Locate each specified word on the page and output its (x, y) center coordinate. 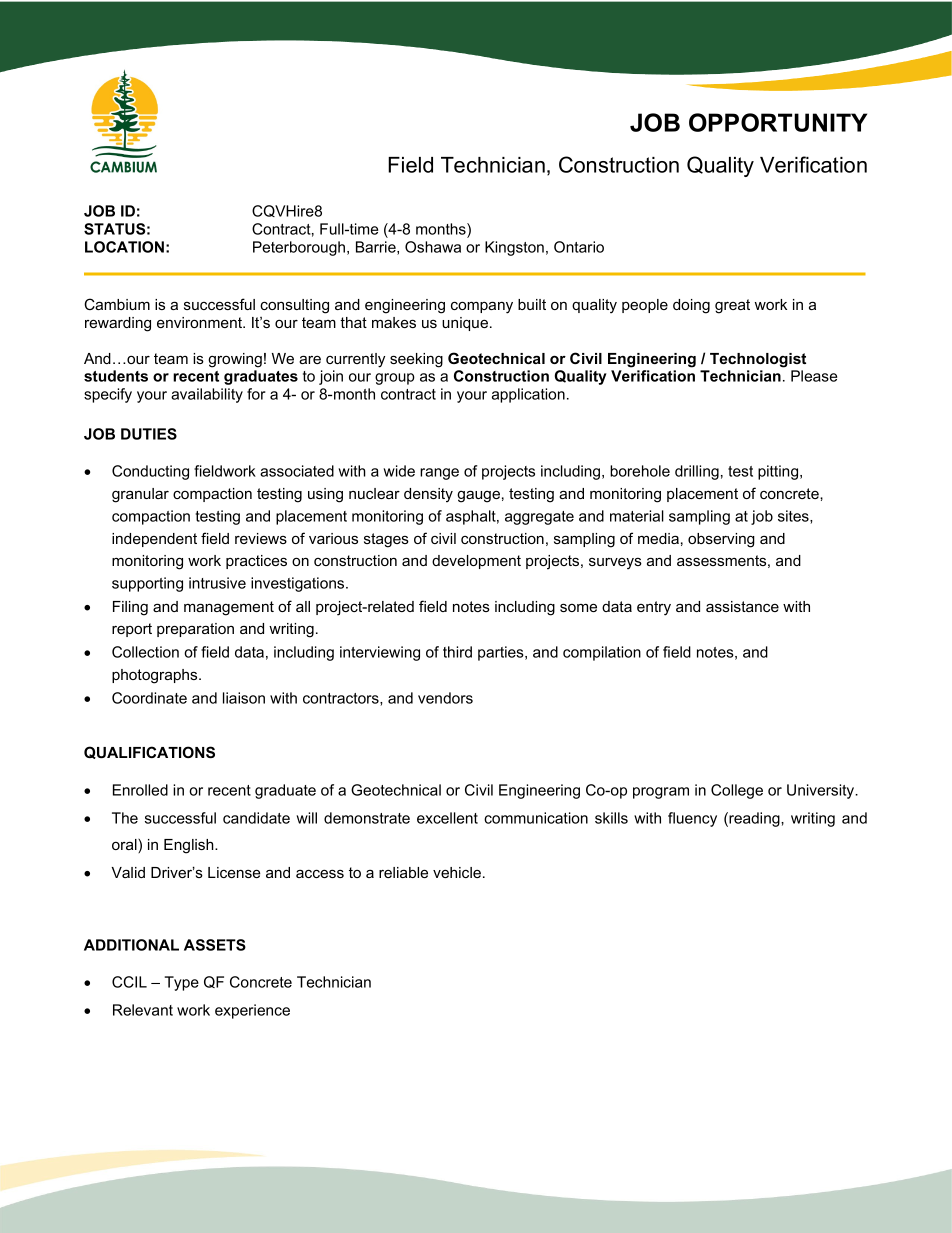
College (737, 791)
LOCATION (124, 247)
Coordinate (149, 698)
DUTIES (149, 434)
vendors (445, 698)
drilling (697, 472)
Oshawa (433, 247)
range (439, 474)
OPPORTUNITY (778, 122)
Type (182, 983)
